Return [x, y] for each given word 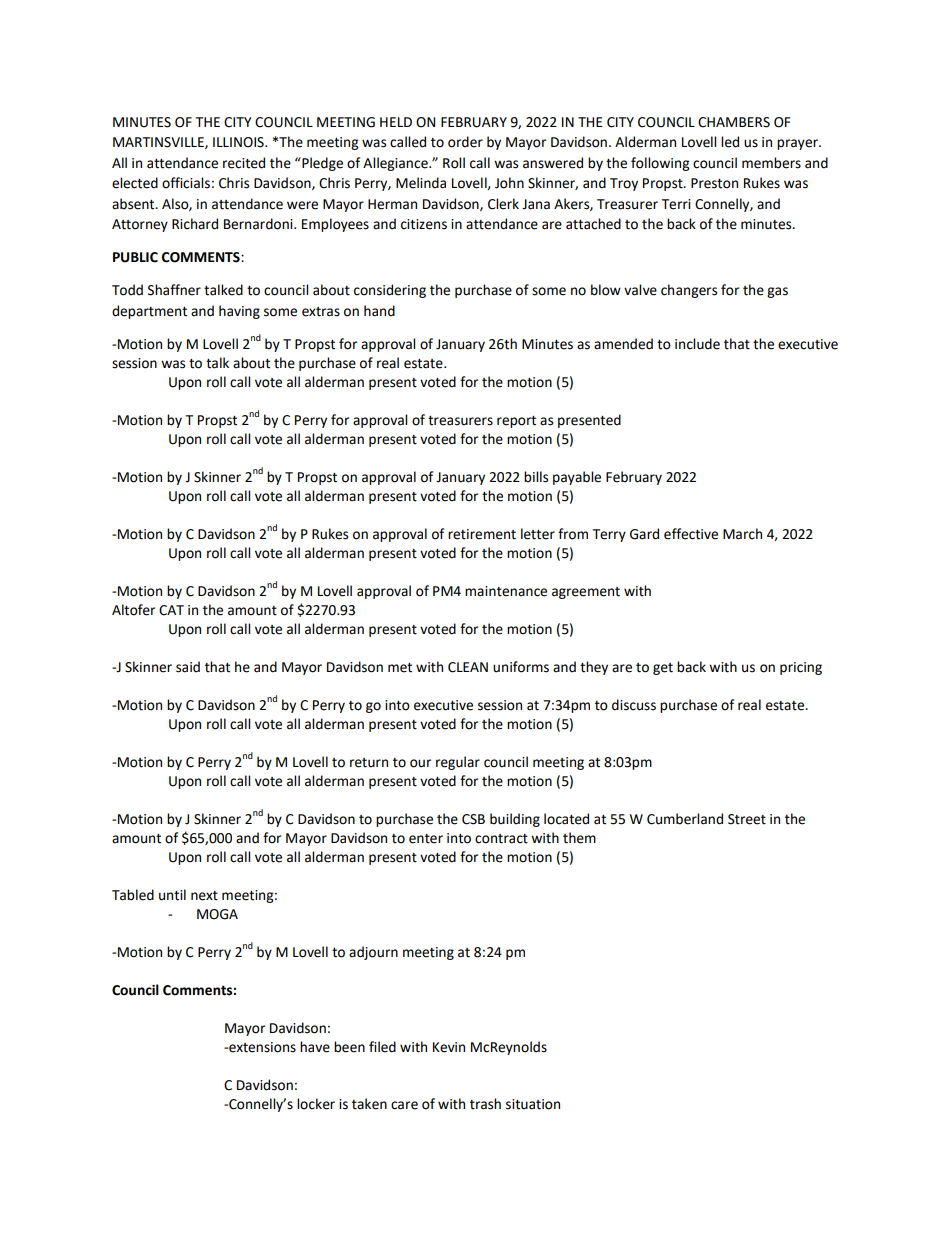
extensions [261, 1047]
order [465, 142]
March [742, 534]
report [516, 422]
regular [458, 763]
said [188, 667]
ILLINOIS [239, 142]
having [239, 312]
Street [747, 819]
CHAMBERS [734, 122]
